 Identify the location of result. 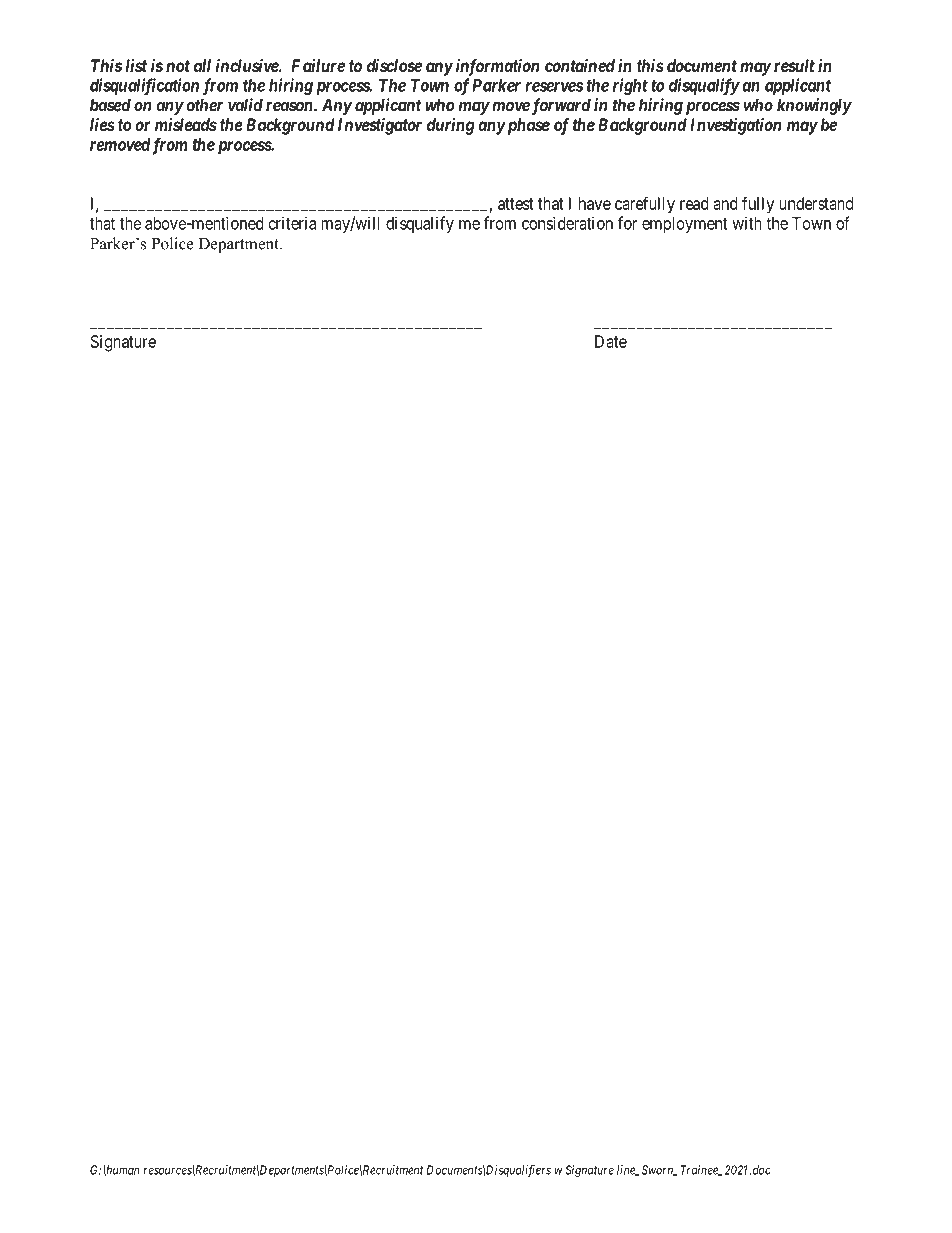
(794, 65).
